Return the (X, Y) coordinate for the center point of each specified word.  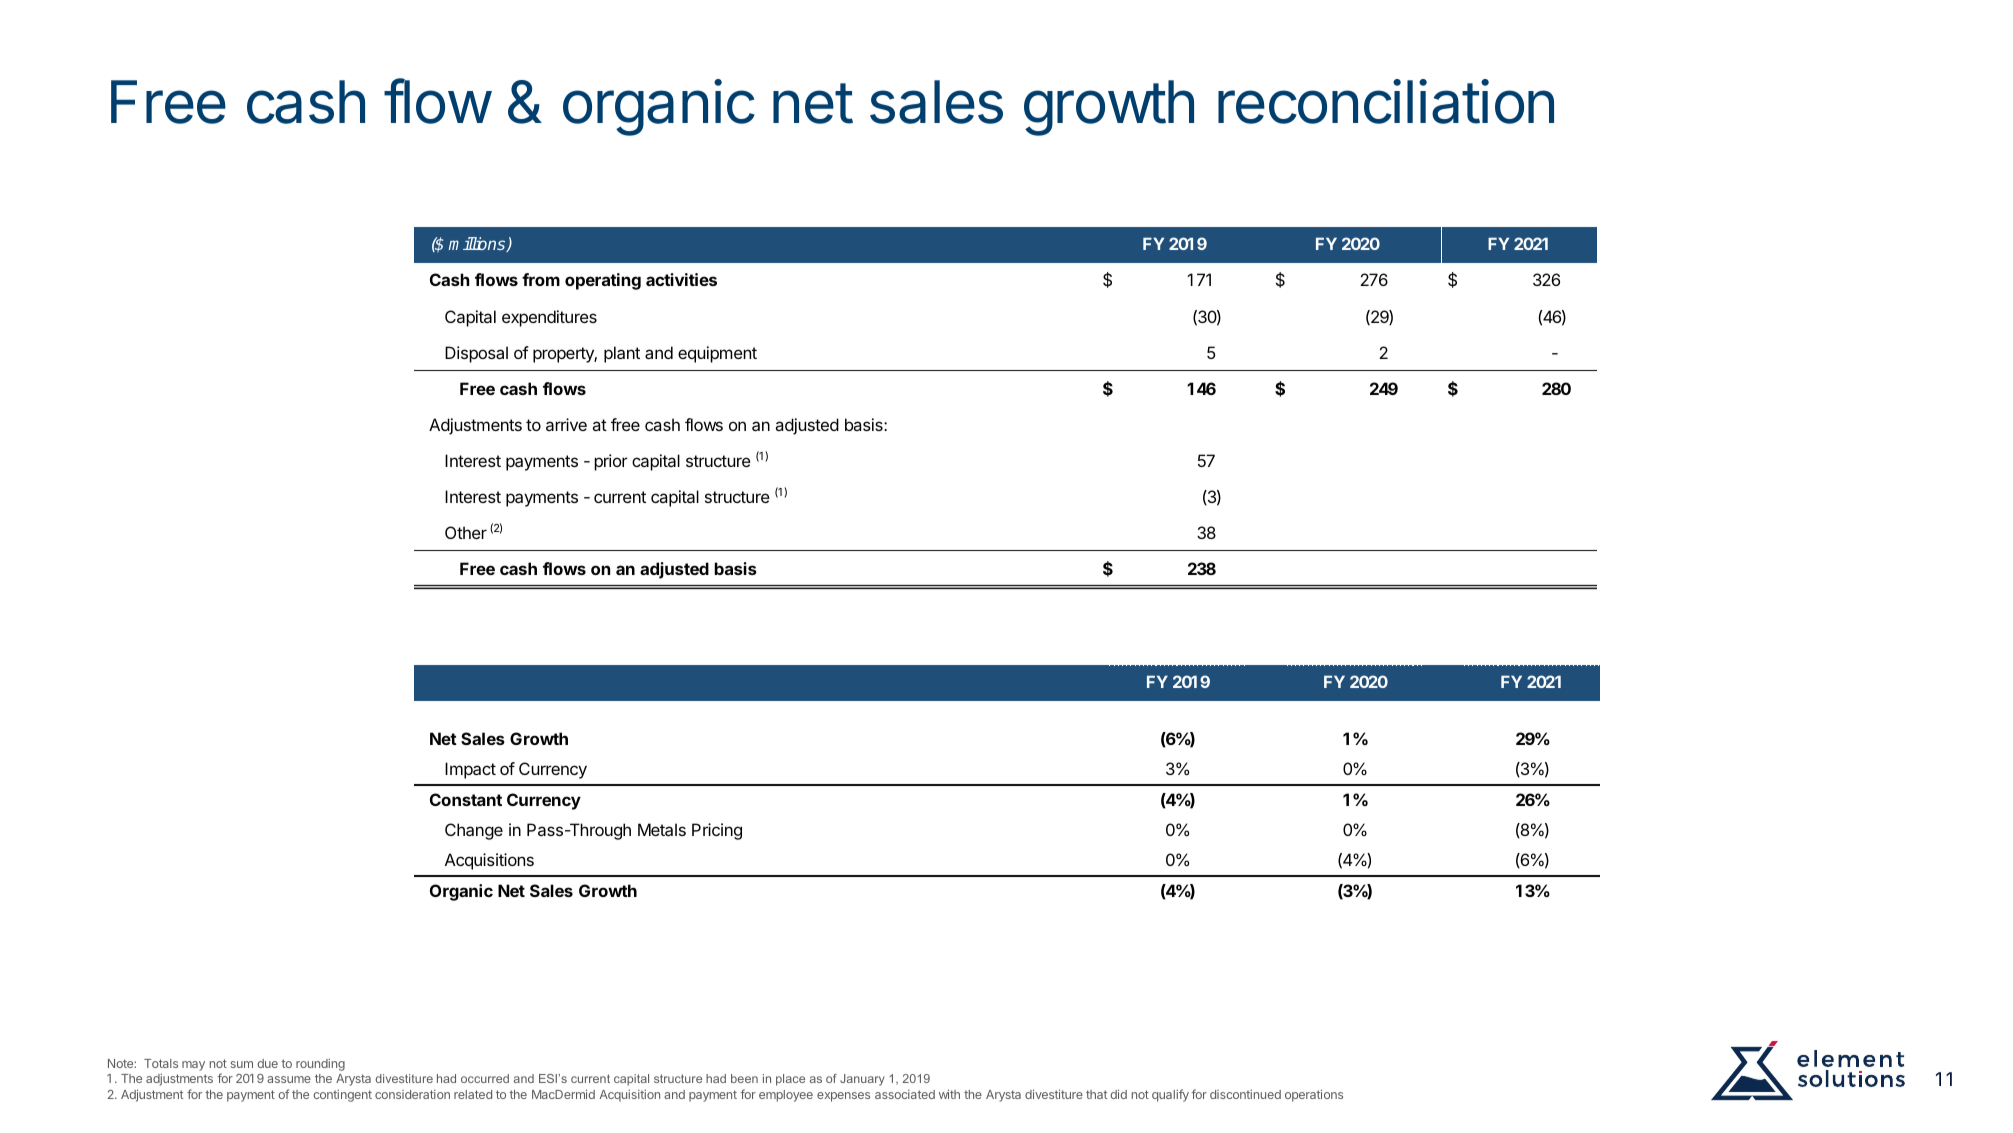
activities (681, 279)
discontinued (1245, 1094)
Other (466, 532)
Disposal (476, 354)
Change (474, 831)
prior (611, 462)
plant (622, 354)
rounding (320, 1064)
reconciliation (1386, 101)
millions (478, 244)
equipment (717, 354)
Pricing (717, 831)
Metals (662, 829)
